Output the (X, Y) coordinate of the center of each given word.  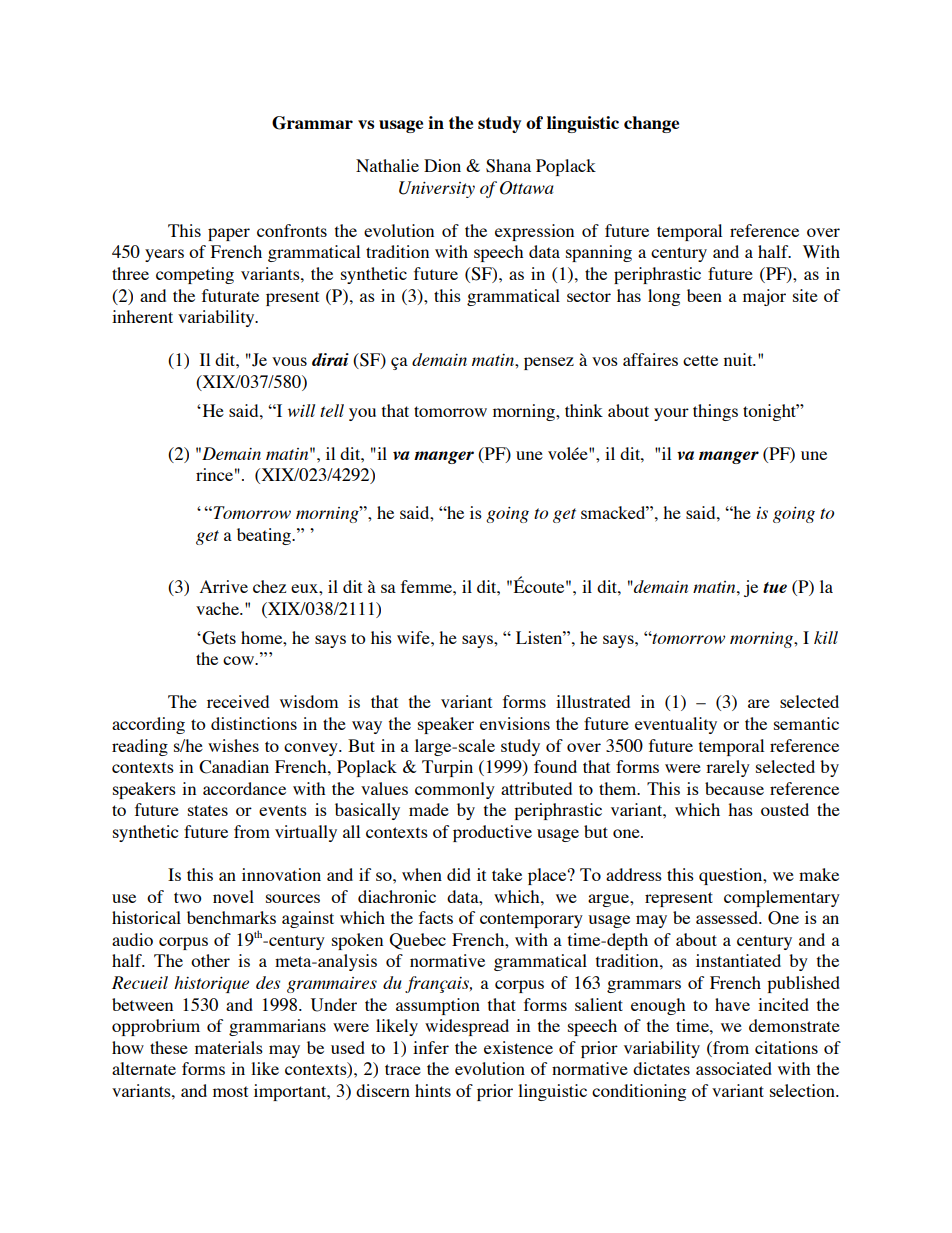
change (651, 124)
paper (229, 234)
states (208, 810)
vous (289, 361)
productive (492, 833)
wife (414, 637)
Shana (508, 166)
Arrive (224, 586)
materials (229, 1047)
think (584, 410)
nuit (739, 359)
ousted (785, 809)
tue (775, 587)
